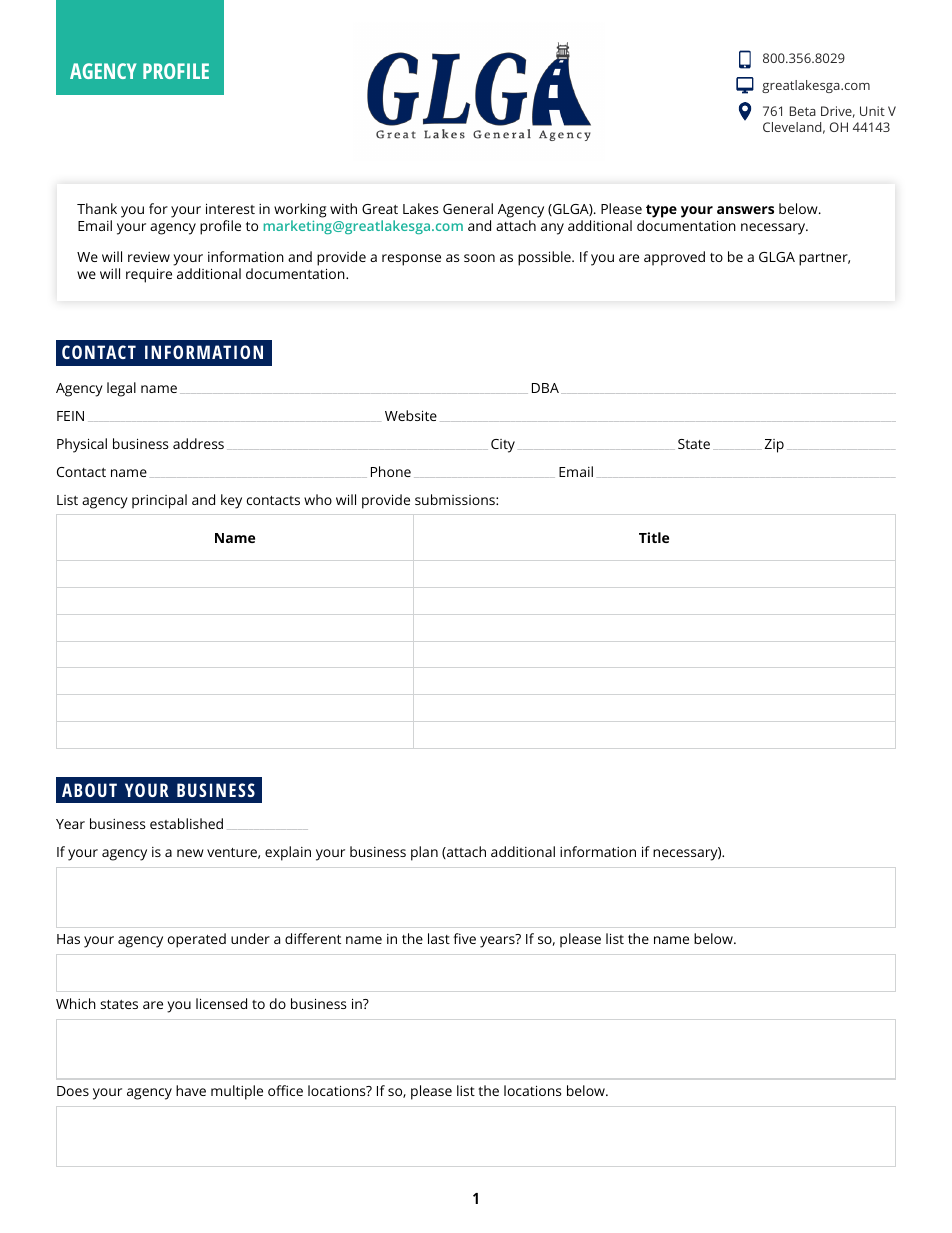 The width and height of the page is (952, 1233). I want to click on Beta, so click(803, 111).
